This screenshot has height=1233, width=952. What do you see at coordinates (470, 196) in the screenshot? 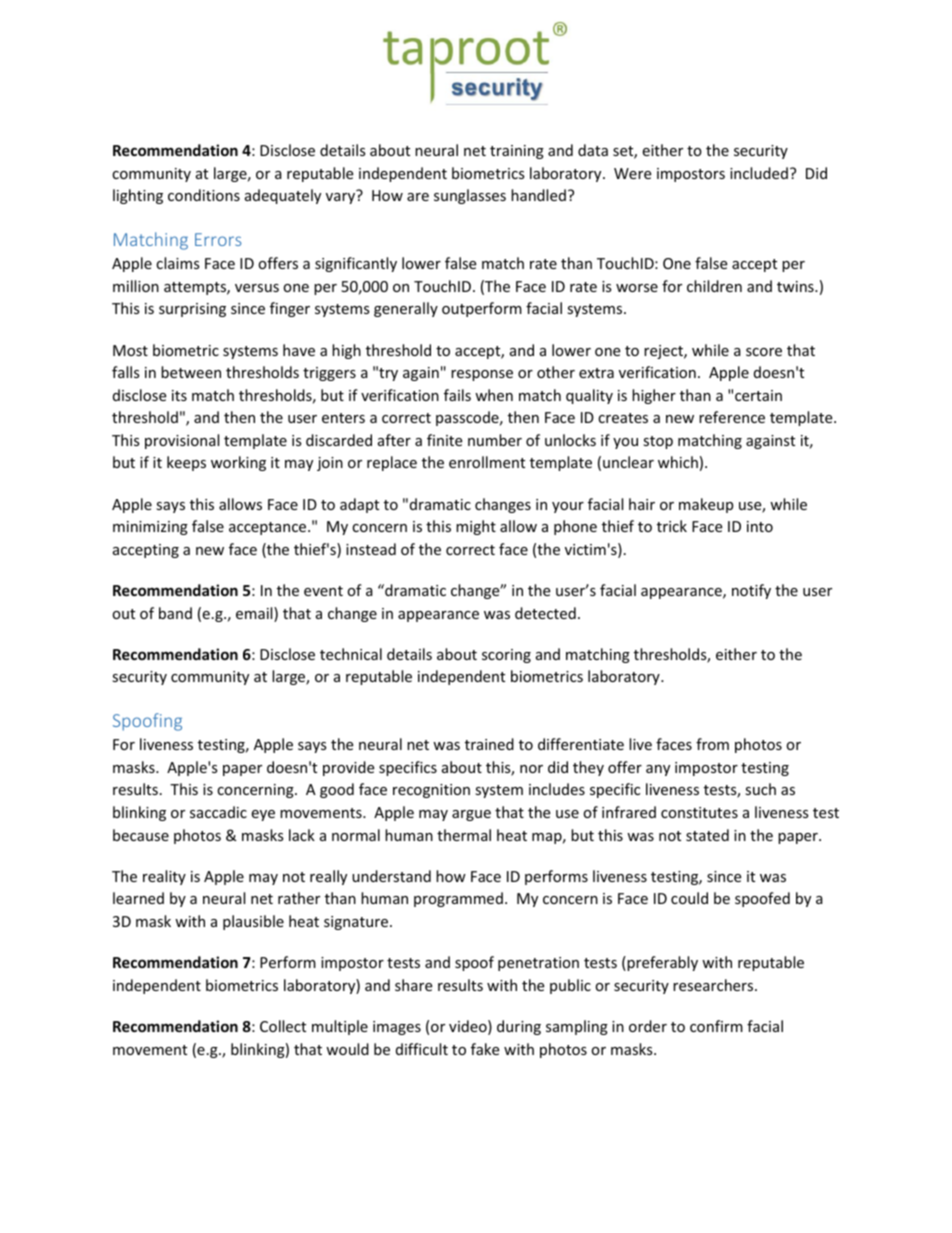
I see `sunglasses` at bounding box center [470, 196].
